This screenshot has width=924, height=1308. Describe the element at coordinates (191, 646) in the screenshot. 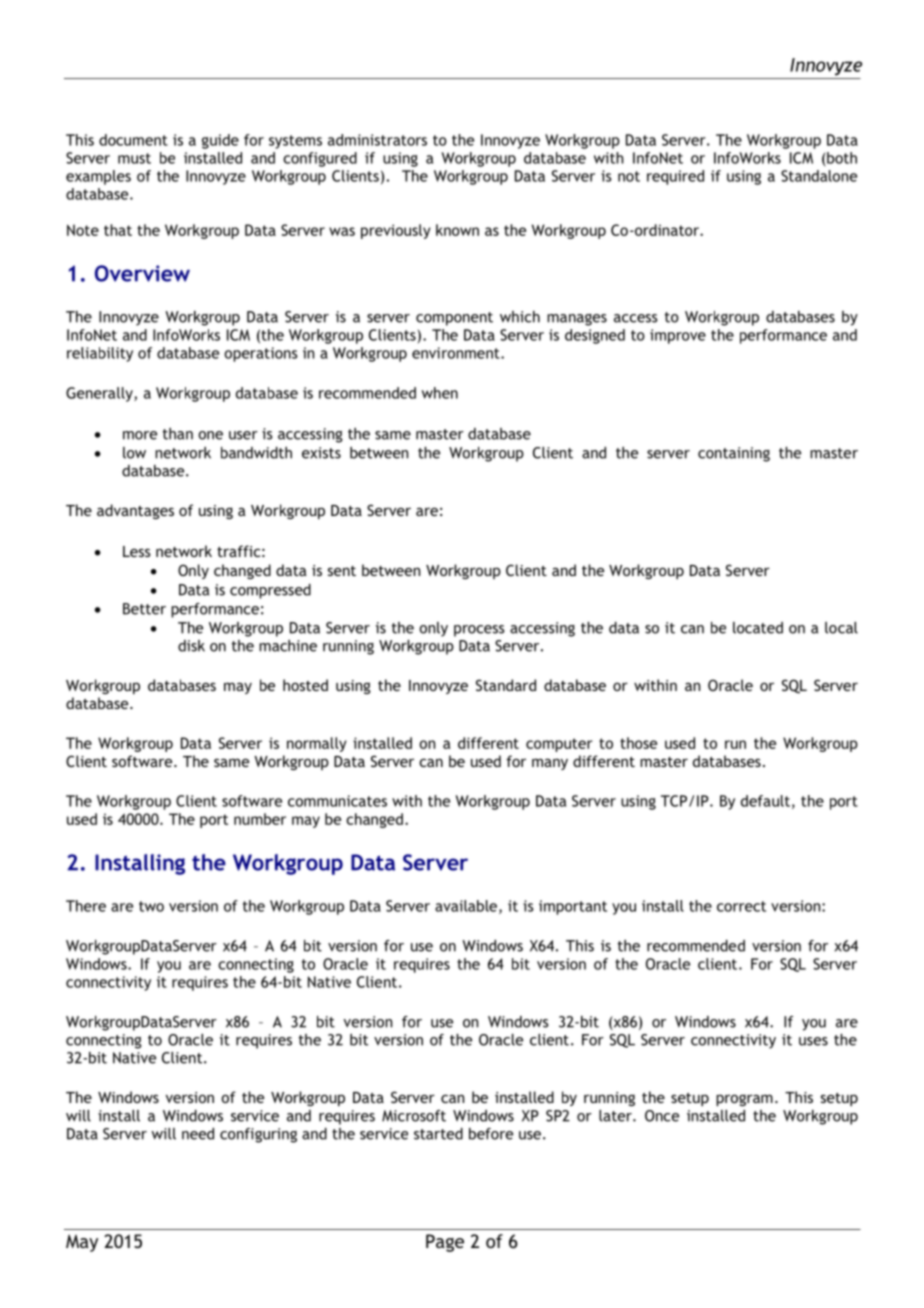

I see `disk` at that location.
